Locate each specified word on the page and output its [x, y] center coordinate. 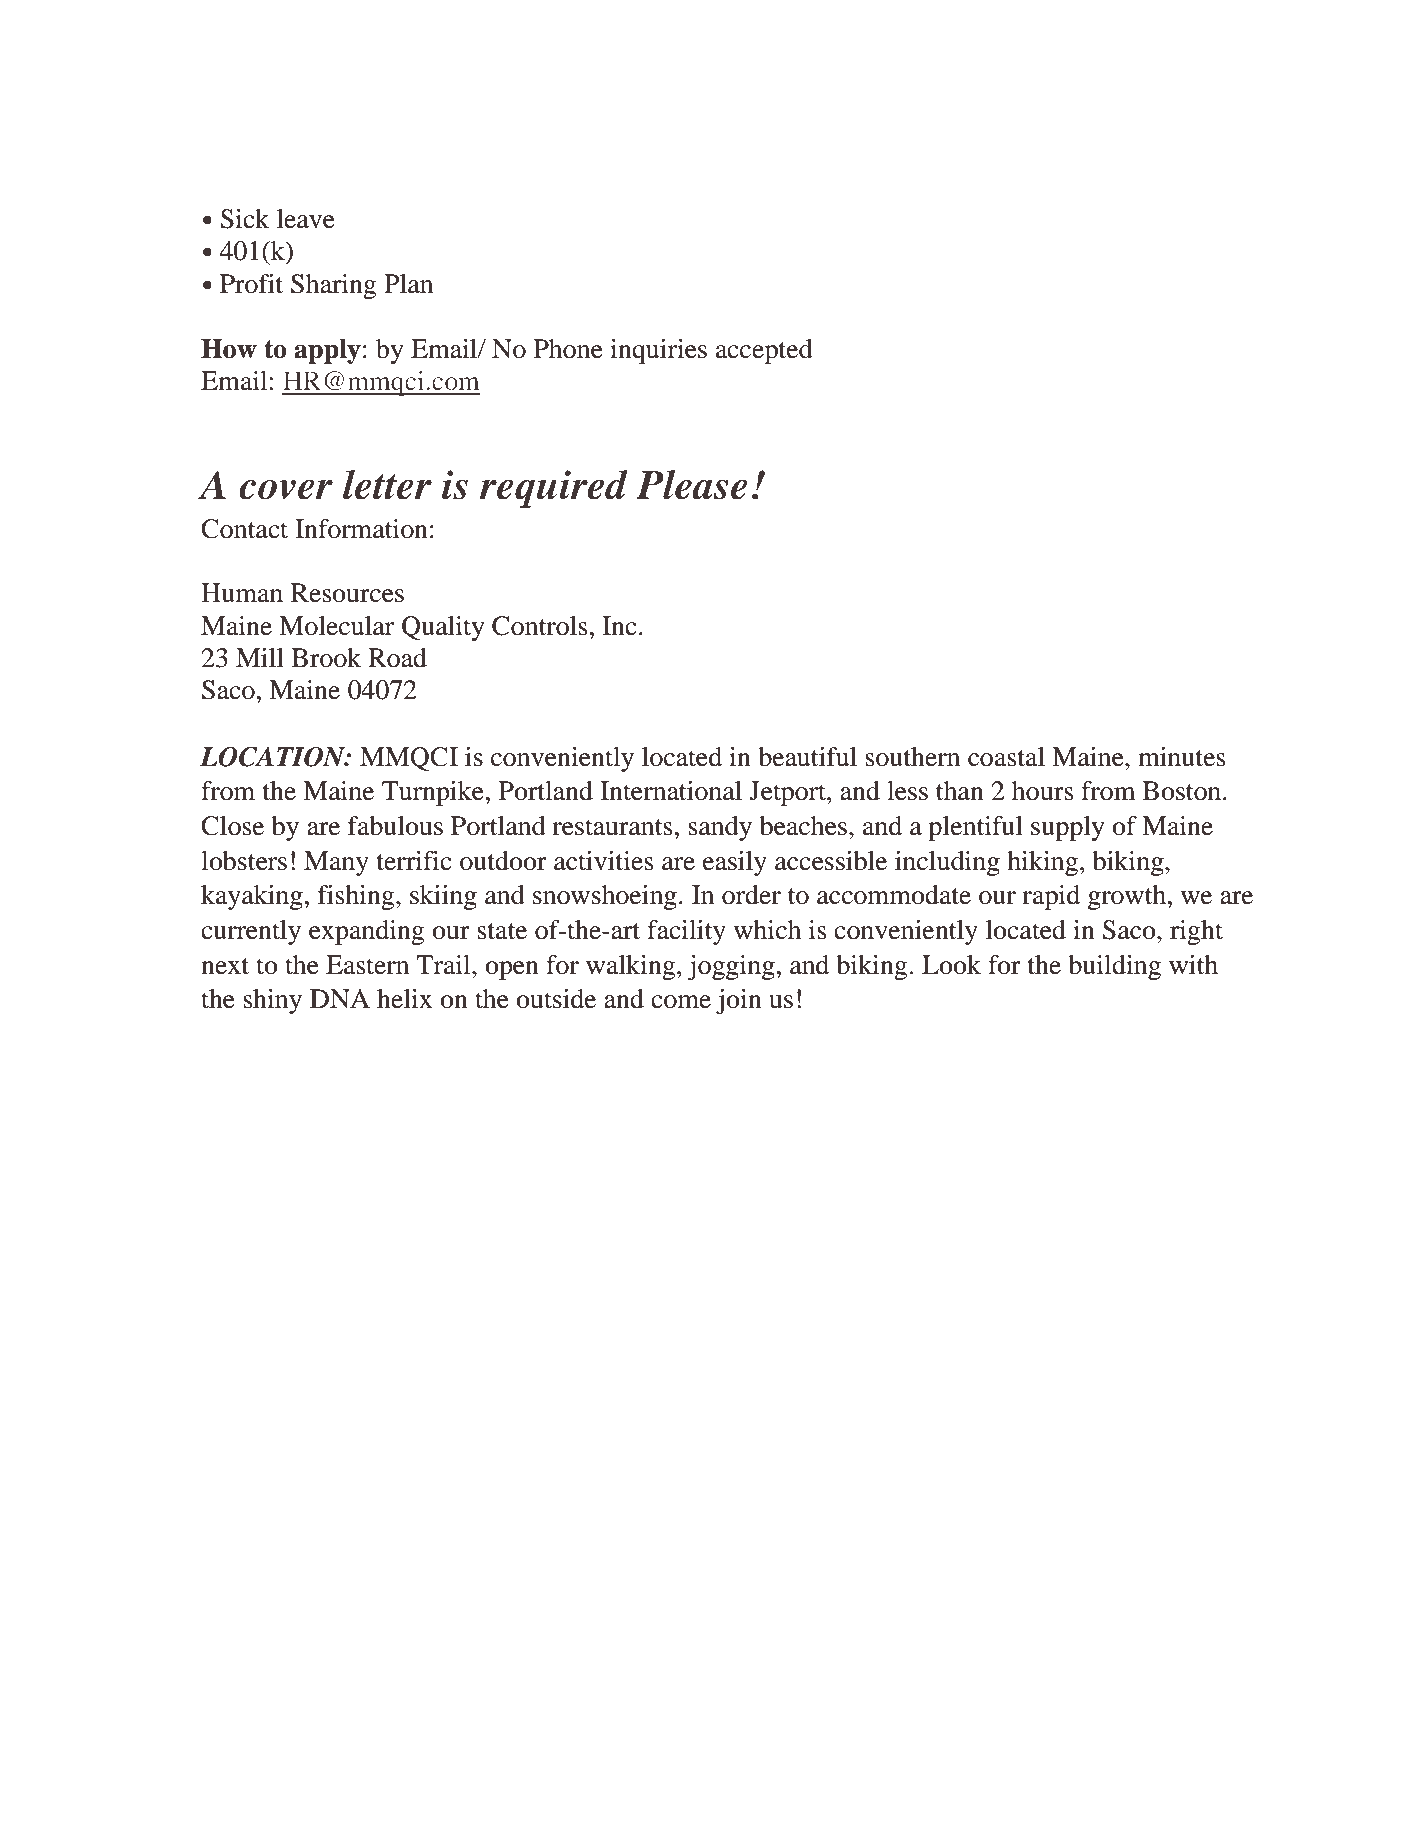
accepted [764, 351]
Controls [539, 626]
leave [306, 219]
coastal [1006, 757]
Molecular [336, 626]
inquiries [658, 351]
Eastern [367, 965]
